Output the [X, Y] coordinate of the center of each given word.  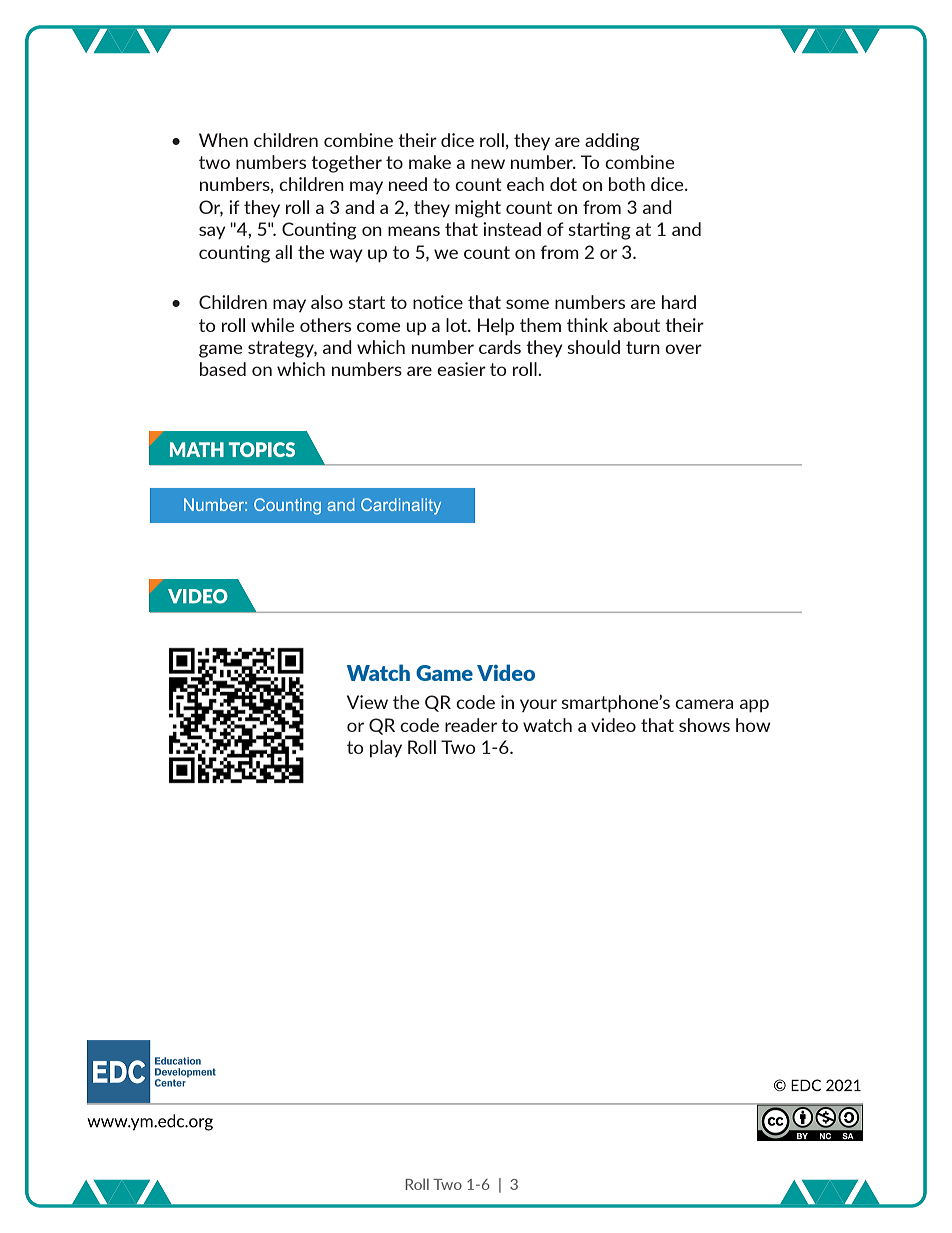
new [488, 164]
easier [461, 369]
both [627, 184]
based [223, 369]
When [223, 140]
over [683, 349]
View [367, 702]
